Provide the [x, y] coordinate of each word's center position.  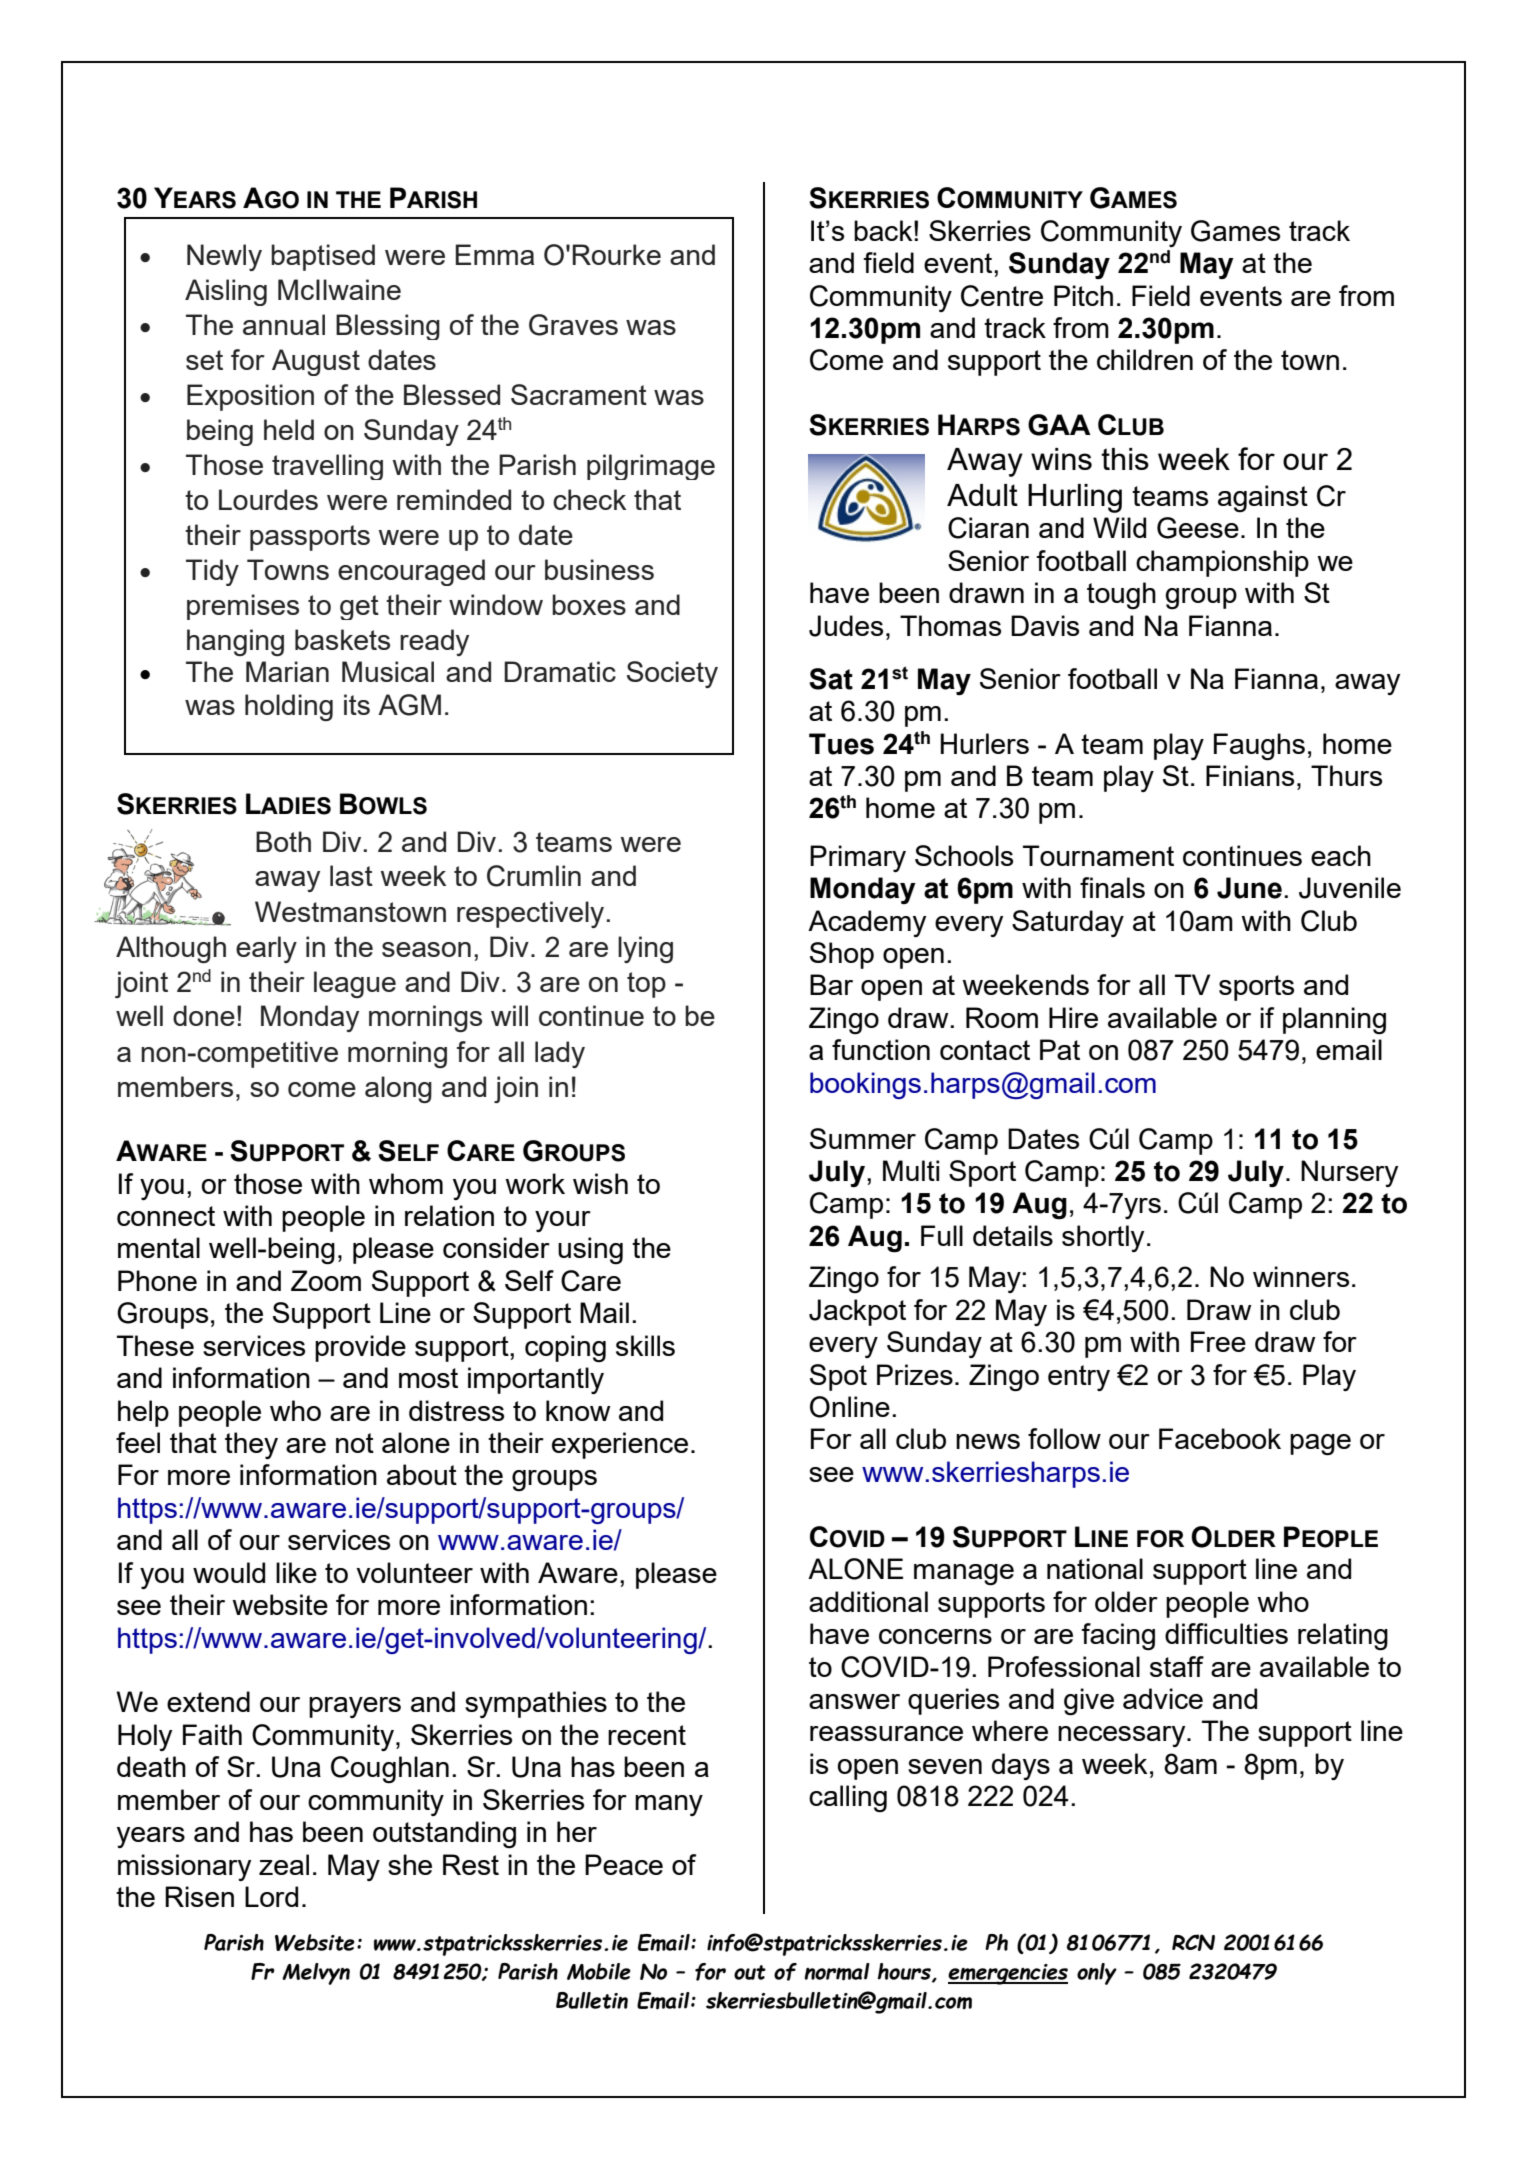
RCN [1193, 1942]
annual [284, 324]
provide [360, 1348]
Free [1218, 1341]
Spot [838, 1377]
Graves [573, 325]
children [1145, 359]
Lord [271, 1896]
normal [837, 1972]
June [1249, 888]
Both [283, 841]
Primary [858, 858]
